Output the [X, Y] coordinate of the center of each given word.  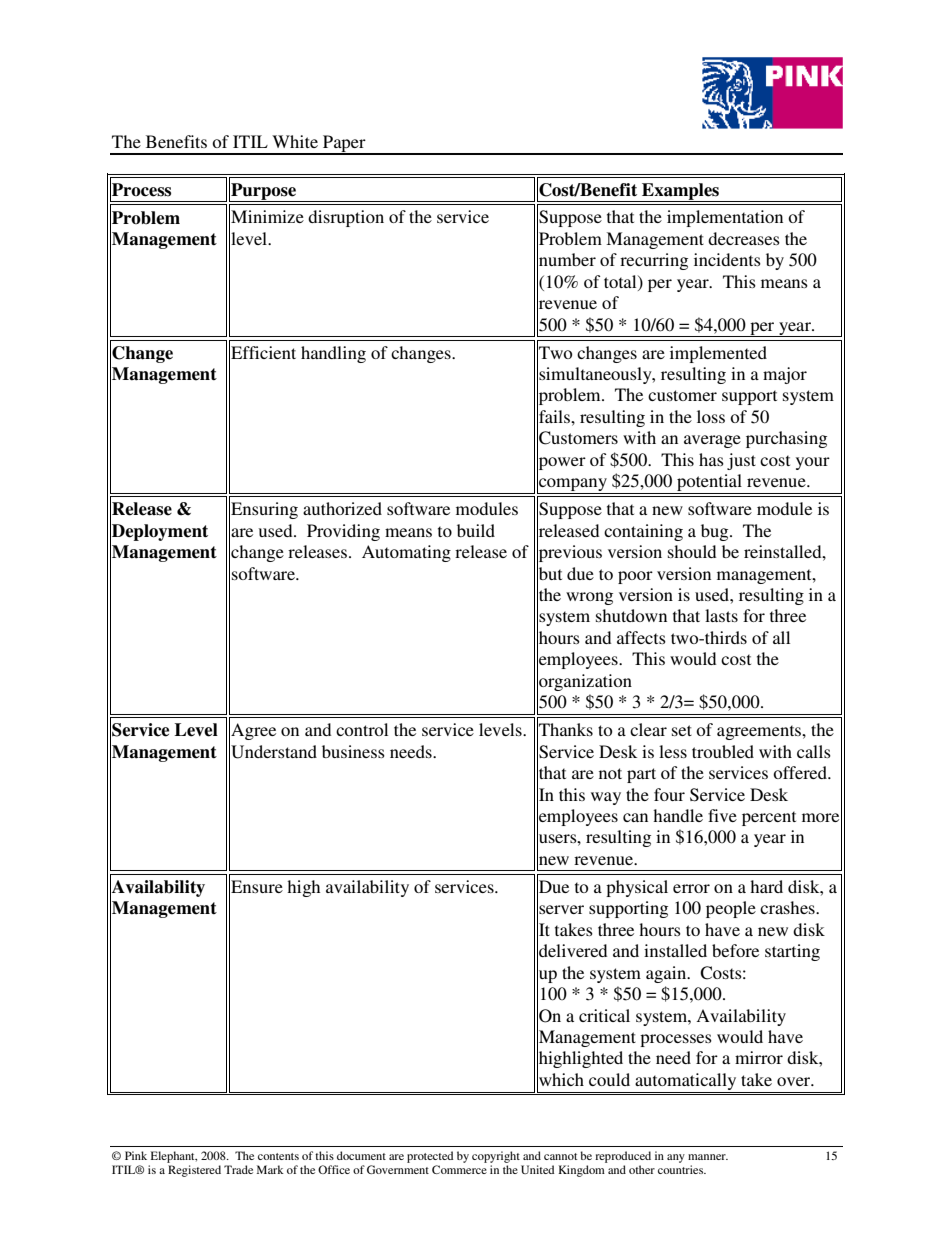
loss [711, 416]
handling [333, 354]
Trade [238, 1169]
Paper [344, 144]
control [362, 729]
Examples [681, 192]
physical [637, 888]
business [353, 751]
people [731, 909]
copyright [496, 1157]
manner [708, 1157]
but [549, 573]
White [295, 141]
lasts [721, 615]
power [561, 463]
